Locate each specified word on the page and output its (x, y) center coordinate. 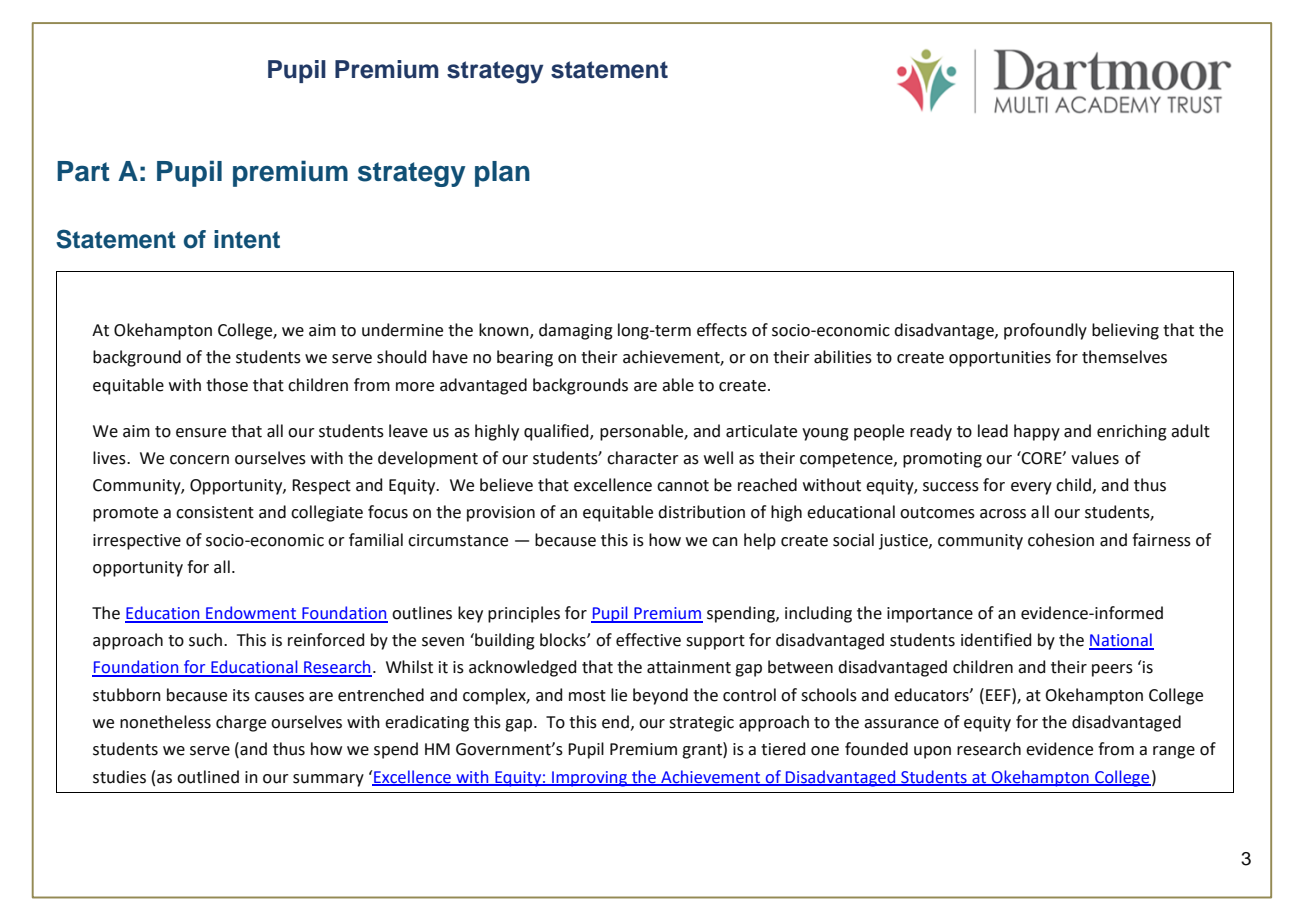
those (227, 385)
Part (83, 171)
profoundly (1045, 331)
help (760, 541)
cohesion (1061, 540)
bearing (525, 358)
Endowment (251, 614)
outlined (208, 777)
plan (502, 174)
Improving (589, 779)
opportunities (1000, 359)
